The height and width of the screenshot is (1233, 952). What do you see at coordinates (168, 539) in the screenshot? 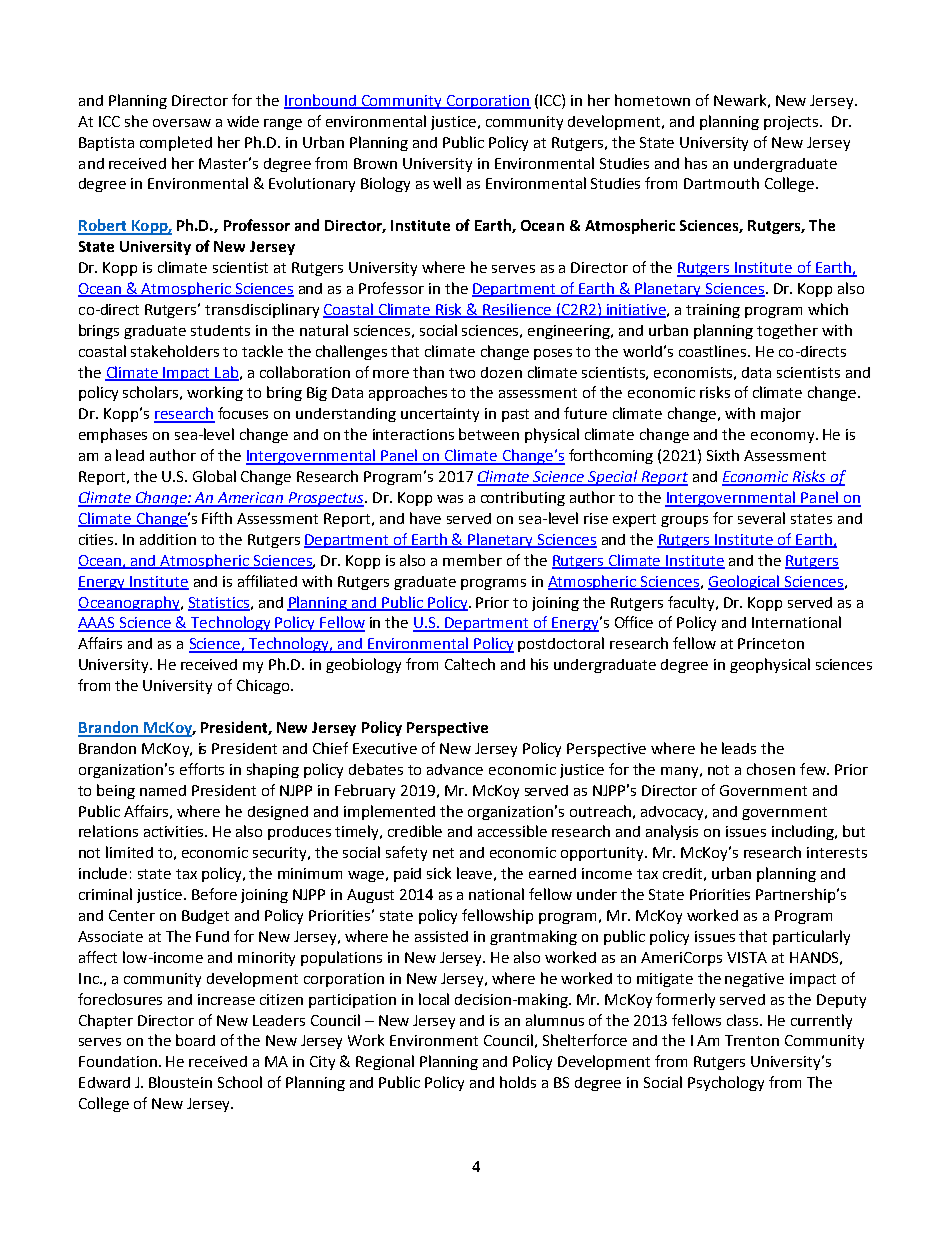
I see `addition` at bounding box center [168, 539].
